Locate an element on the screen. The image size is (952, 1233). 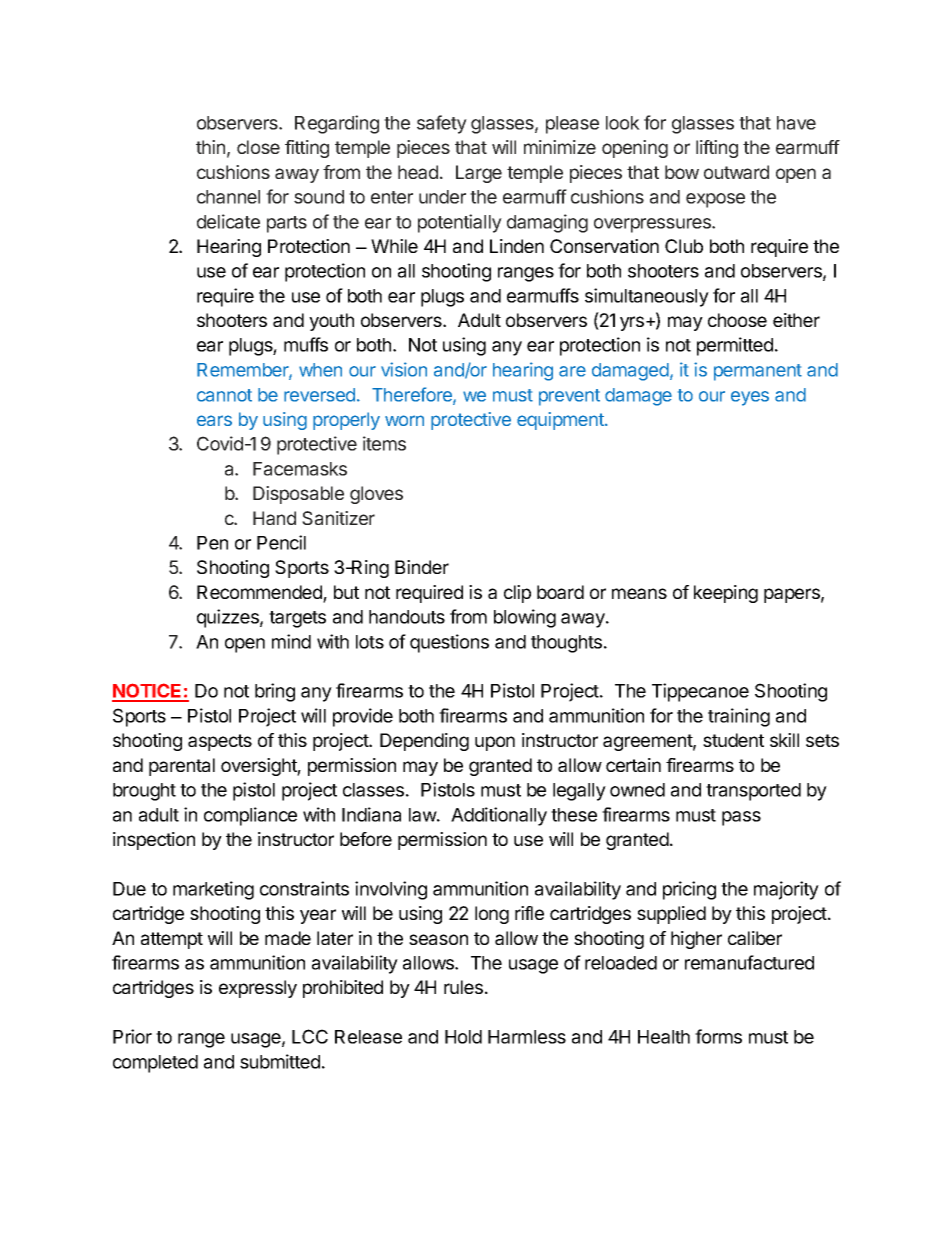
permanent is located at coordinates (758, 372).
